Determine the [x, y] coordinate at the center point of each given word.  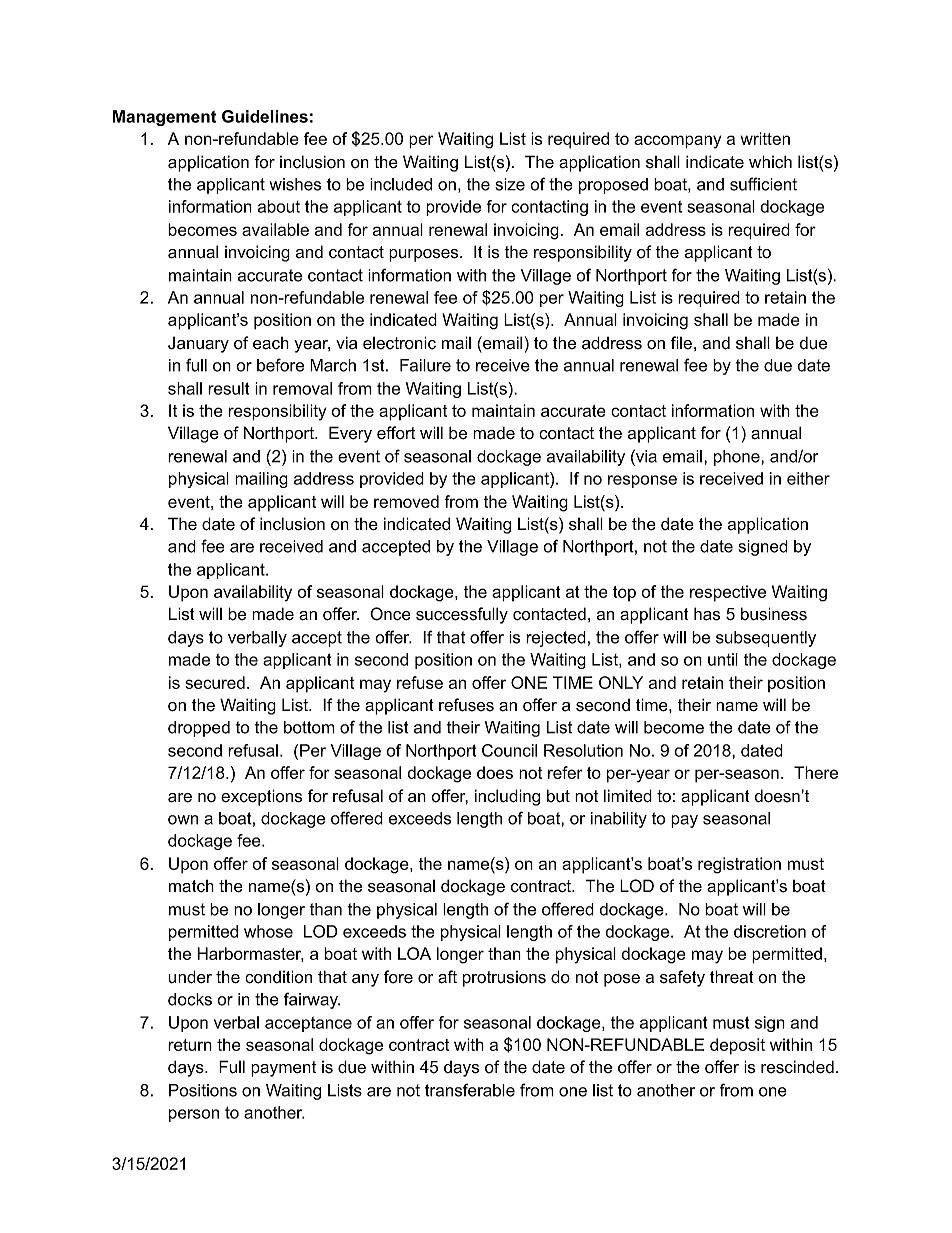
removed [406, 501]
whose [268, 931]
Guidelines [265, 116]
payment [283, 1069]
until [723, 659]
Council [509, 750]
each [271, 343]
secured [215, 682]
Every [350, 434]
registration [739, 865]
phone [738, 458]
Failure [425, 365]
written [765, 138]
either [808, 478]
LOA [414, 953]
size [510, 184]
